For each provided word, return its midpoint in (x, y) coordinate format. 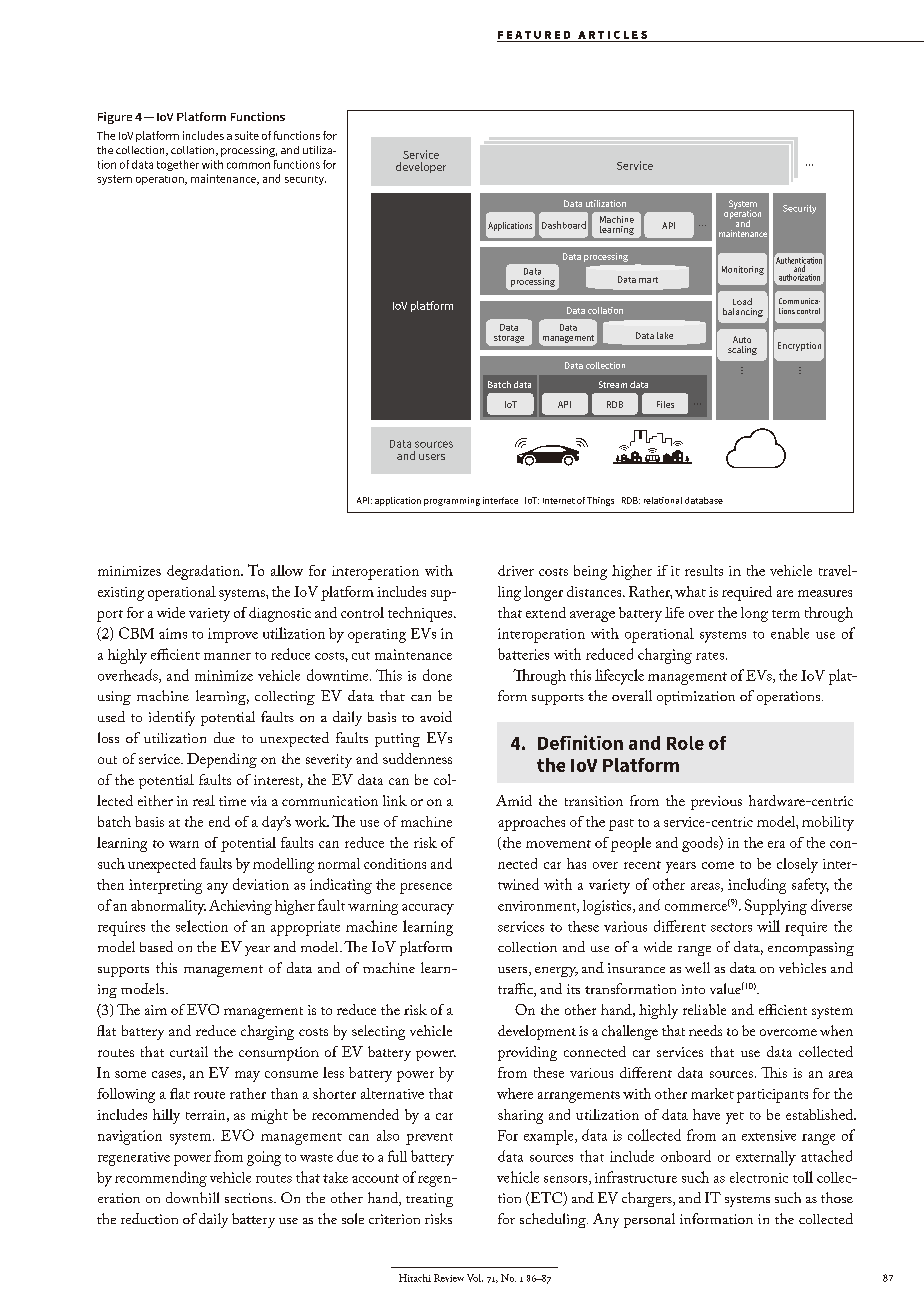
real (204, 800)
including (757, 886)
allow (287, 570)
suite (247, 135)
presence (426, 888)
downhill (192, 1197)
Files (665, 404)
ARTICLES (612, 35)
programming (452, 501)
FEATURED (534, 35)
